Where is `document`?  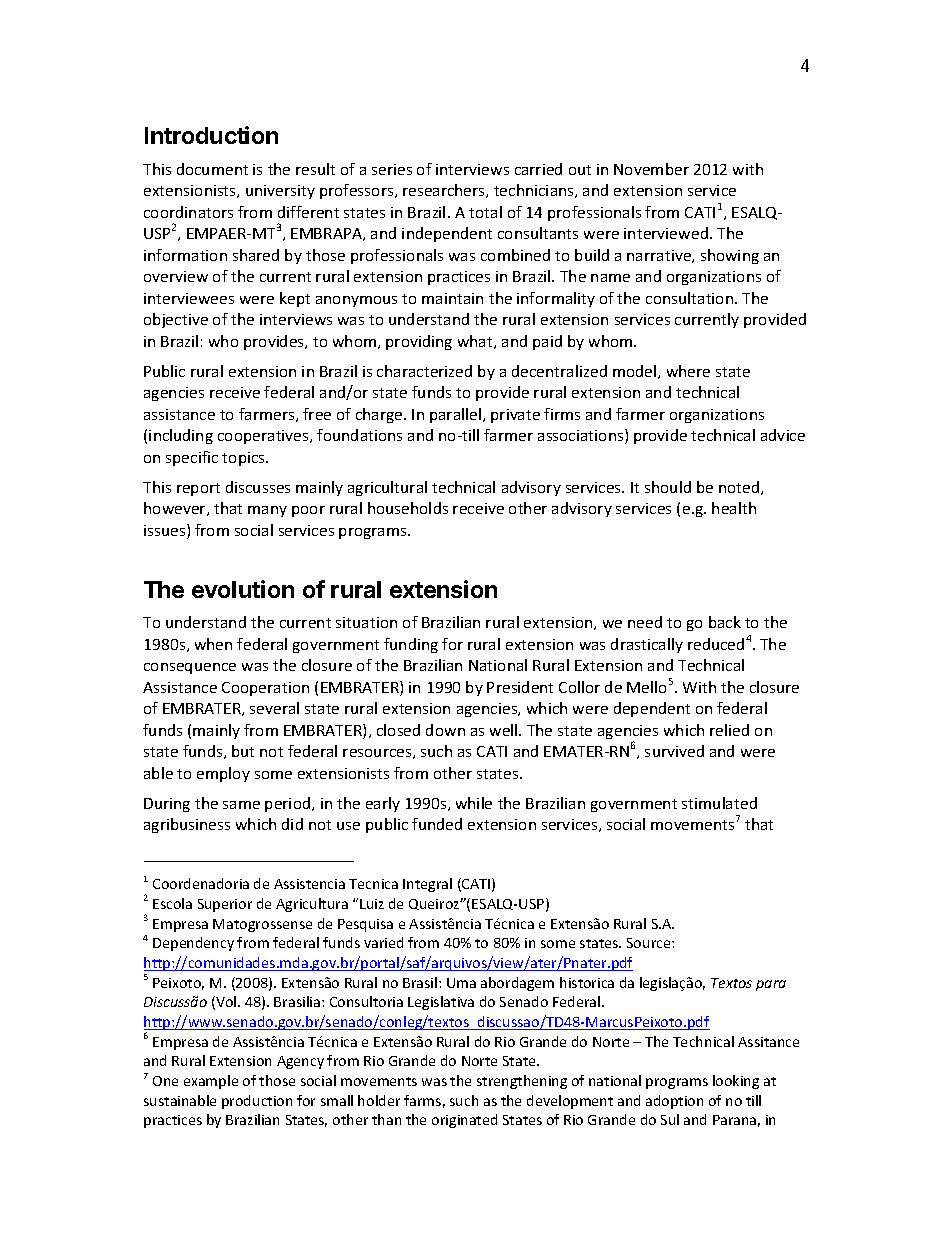
document is located at coordinates (212, 169).
